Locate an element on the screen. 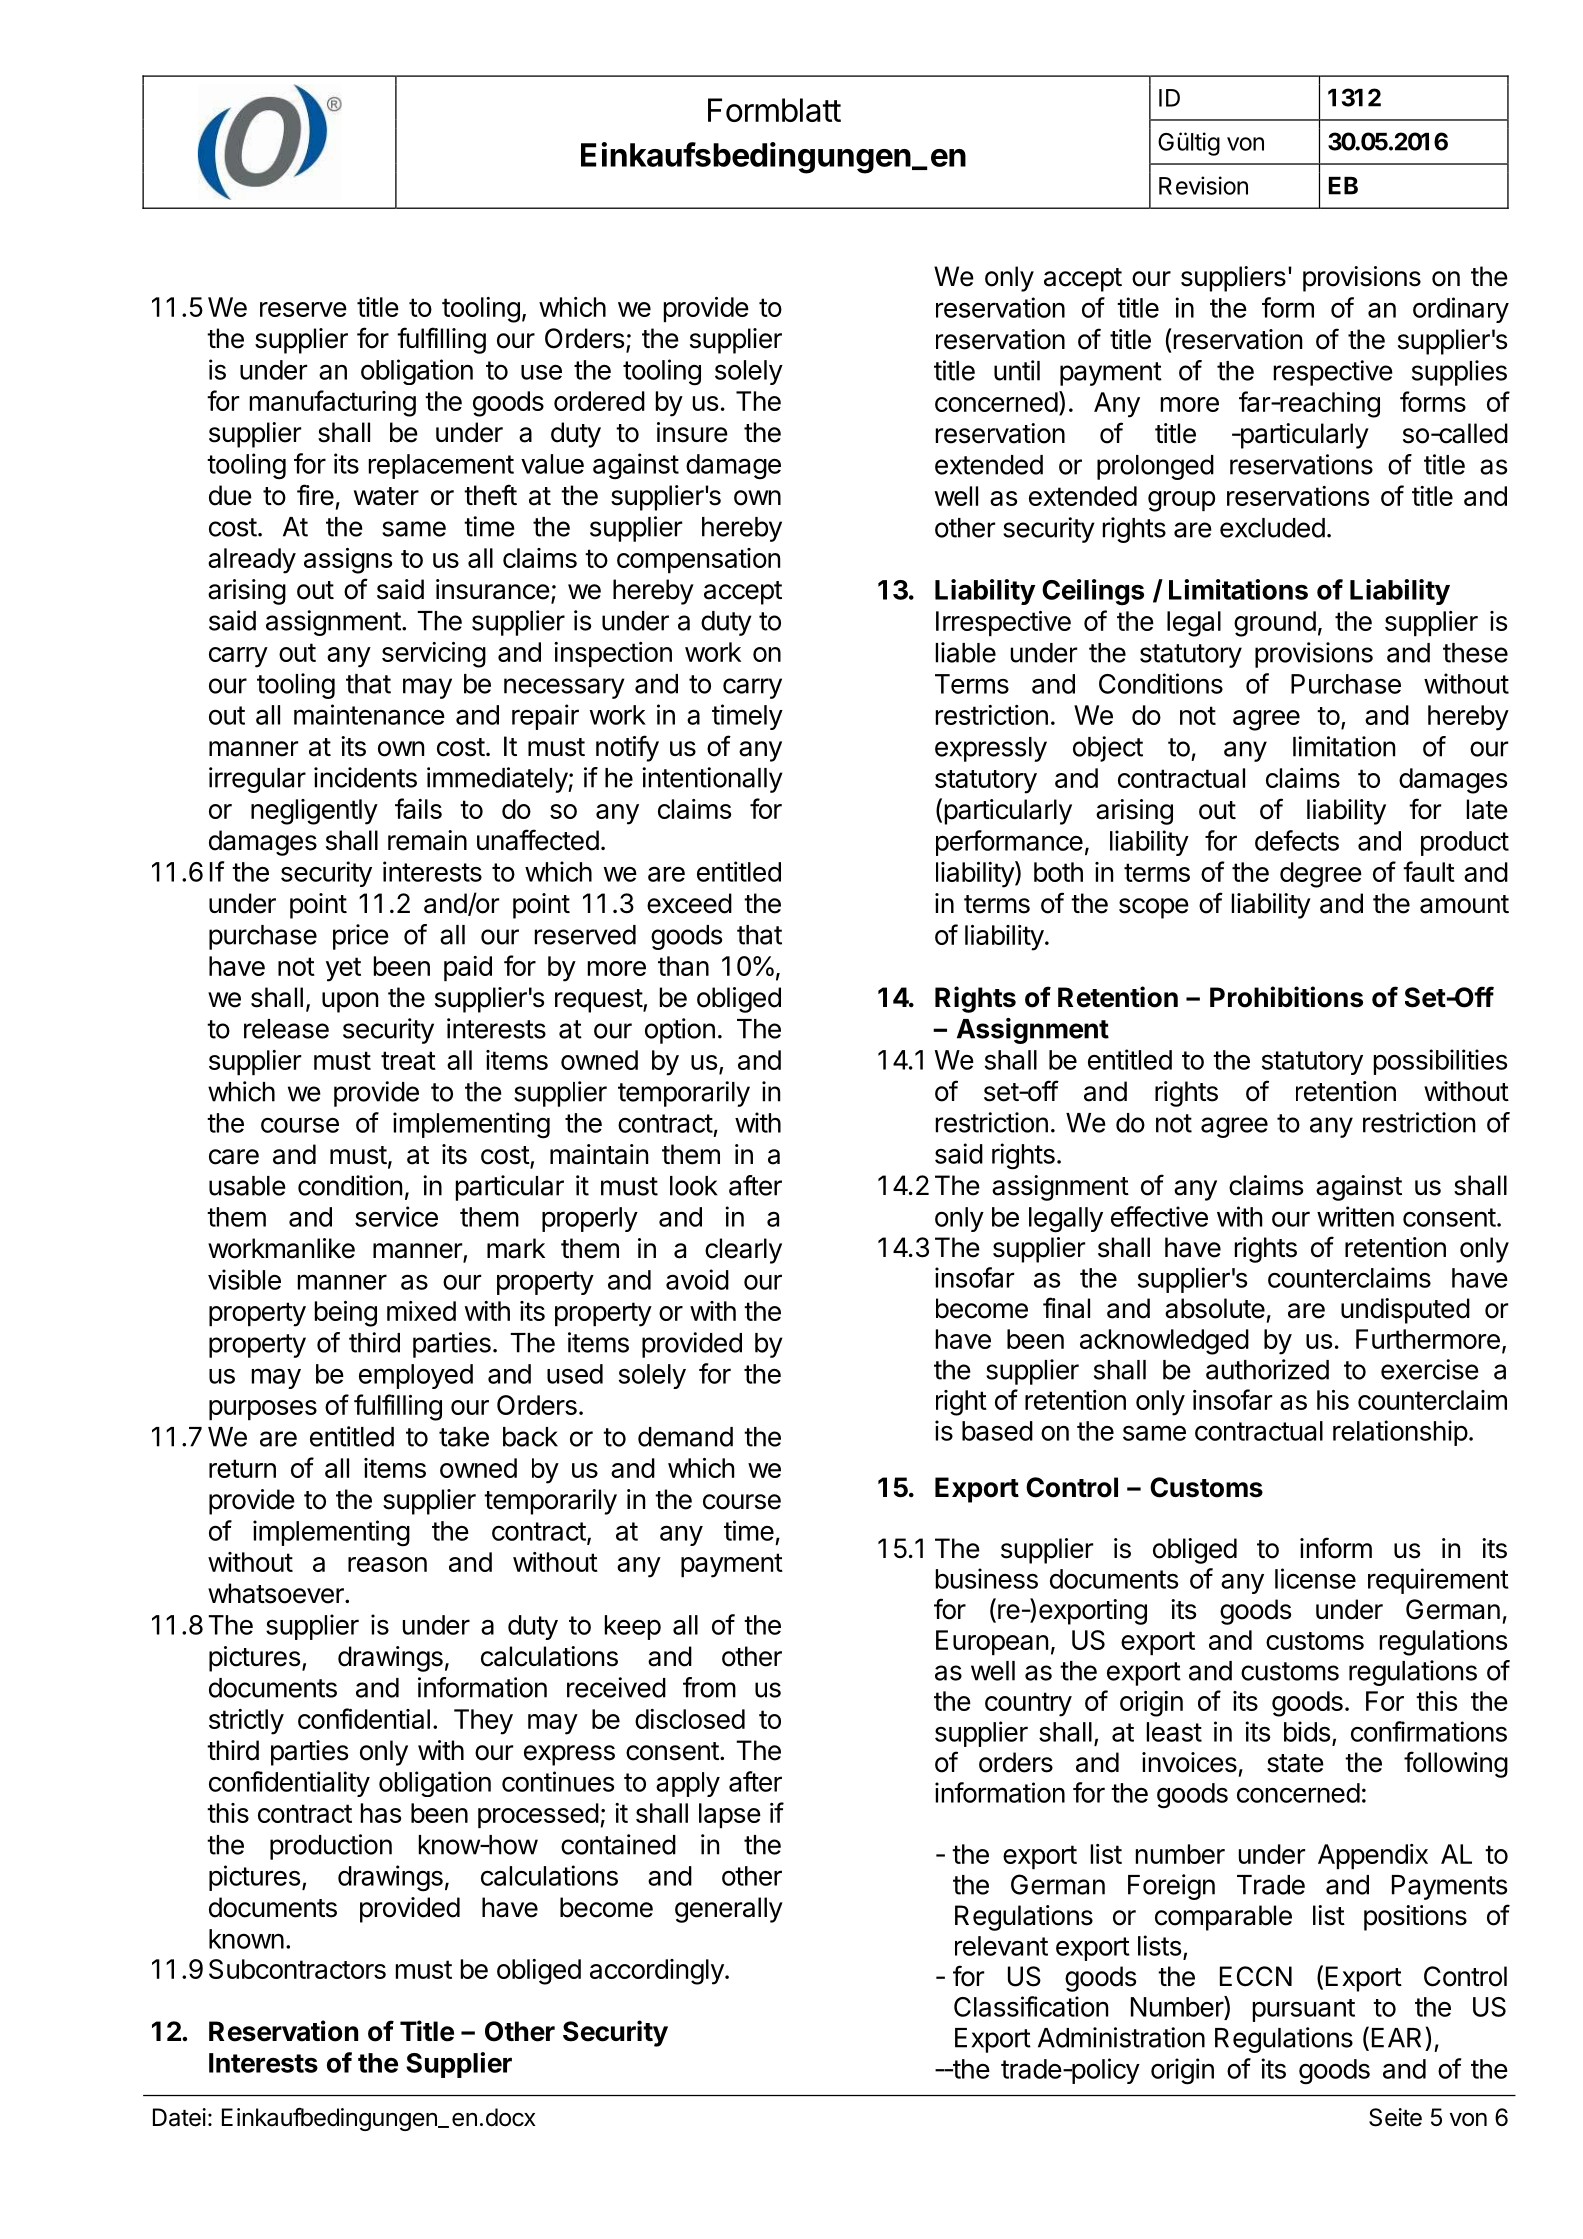 This screenshot has width=1583, height=2239. Classification is located at coordinates (1031, 2006).
